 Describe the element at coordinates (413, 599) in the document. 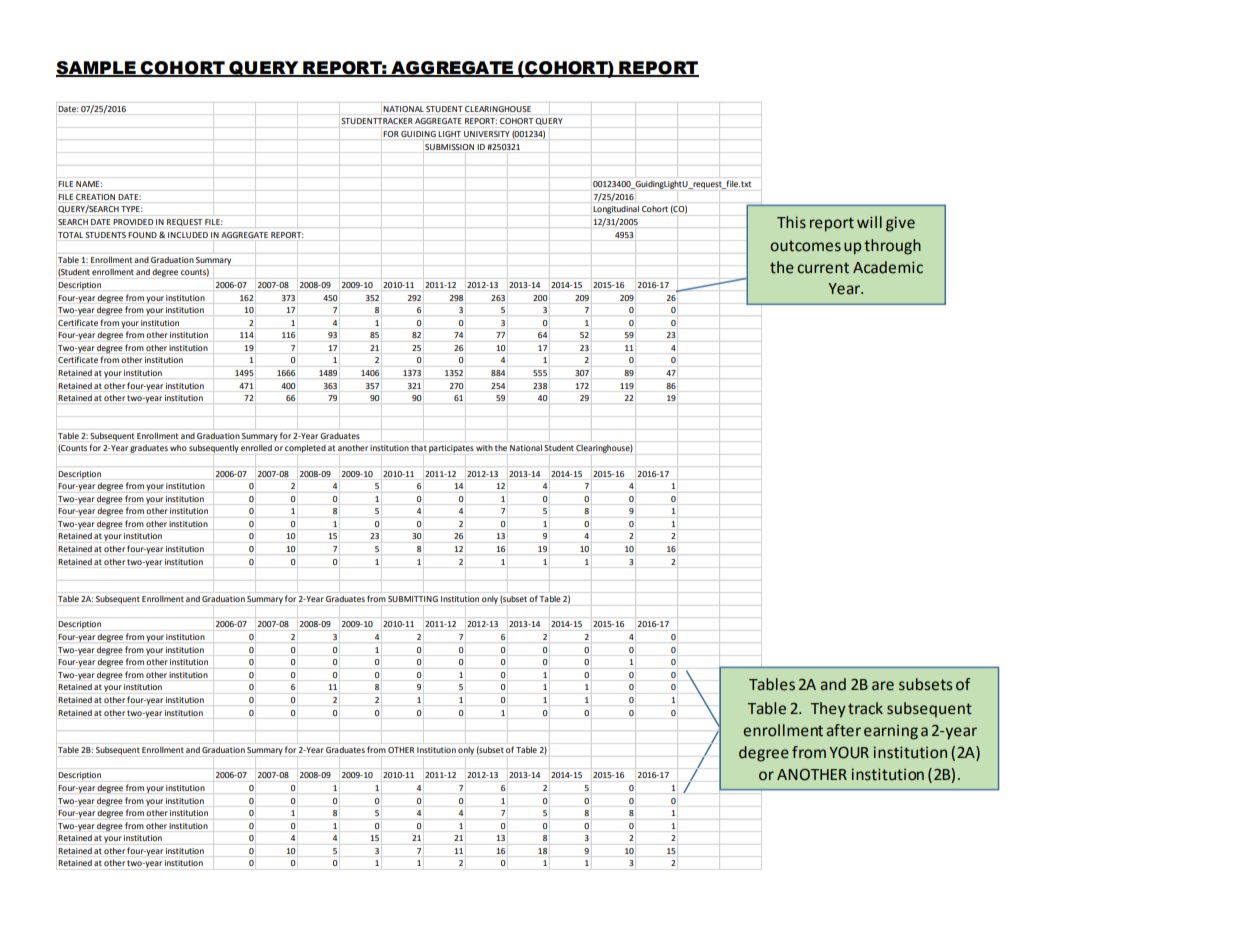

I see `SUBMITTING` at that location.
